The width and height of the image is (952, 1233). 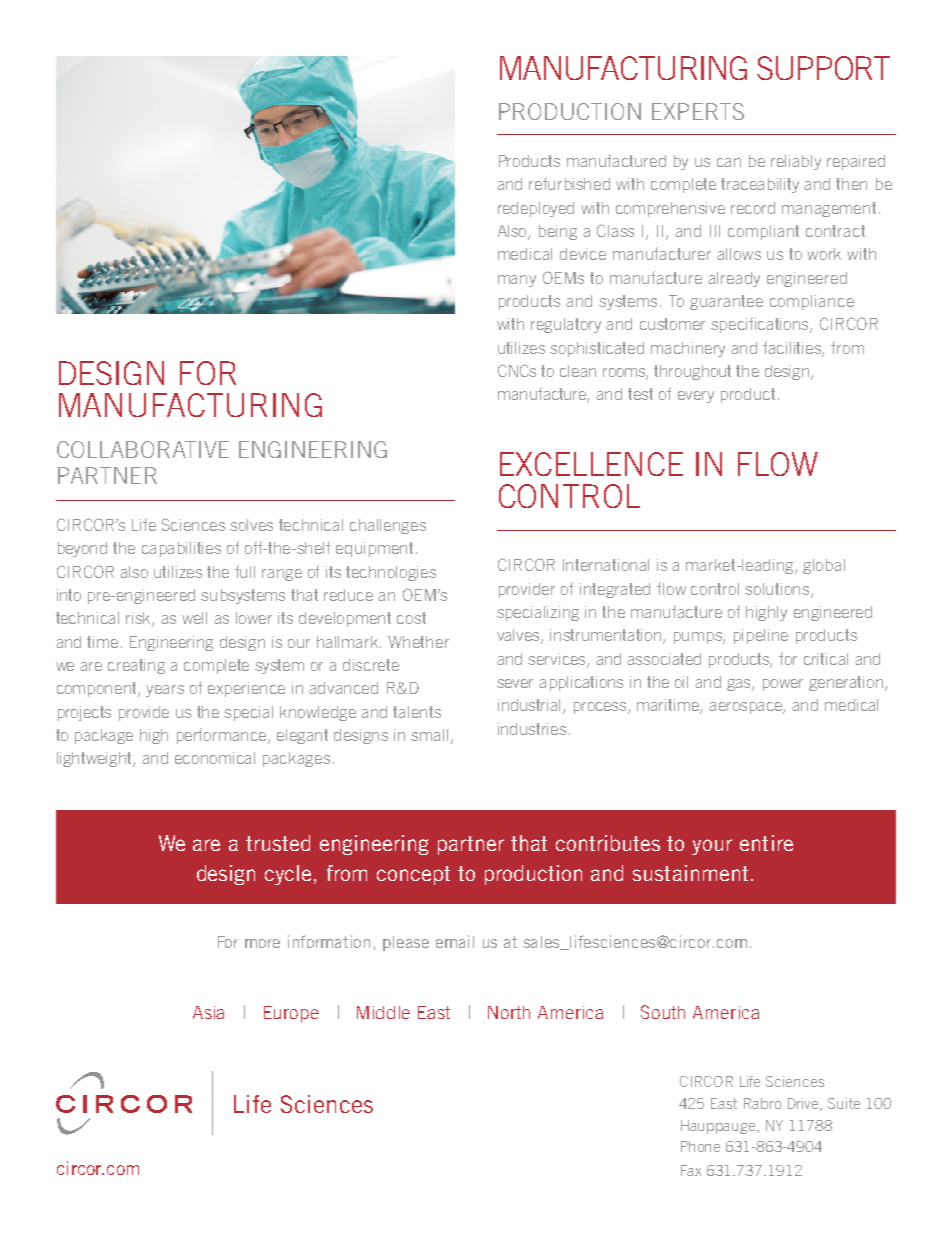 What do you see at coordinates (698, 111) in the image?
I see `EXPERTS` at bounding box center [698, 111].
